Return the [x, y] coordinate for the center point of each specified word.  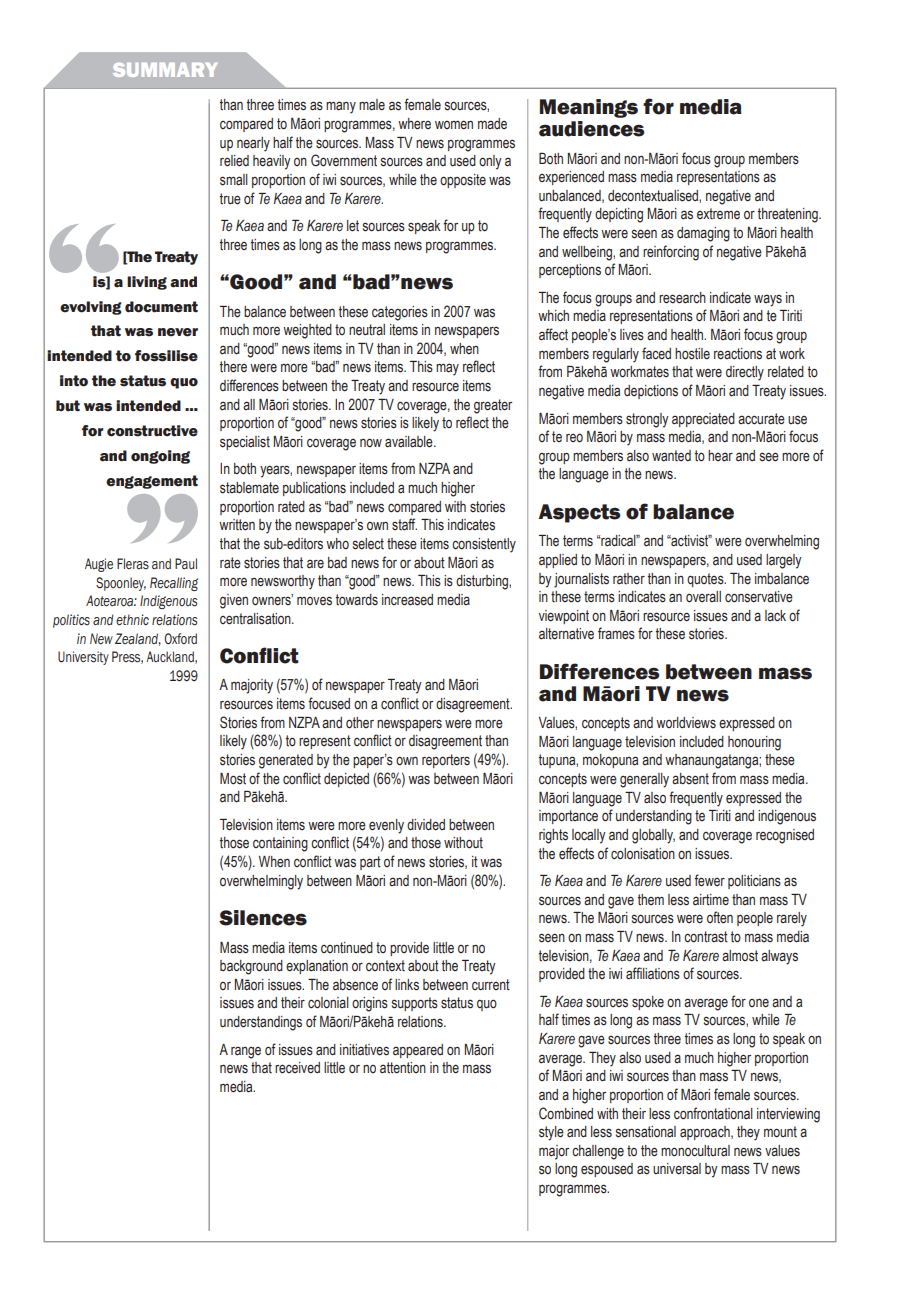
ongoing [160, 457]
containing [280, 844]
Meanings [589, 108]
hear [720, 455]
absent [690, 779]
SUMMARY [165, 70]
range [246, 1052]
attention [403, 1068]
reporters [446, 761]
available [410, 442]
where [414, 124]
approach [706, 1133]
